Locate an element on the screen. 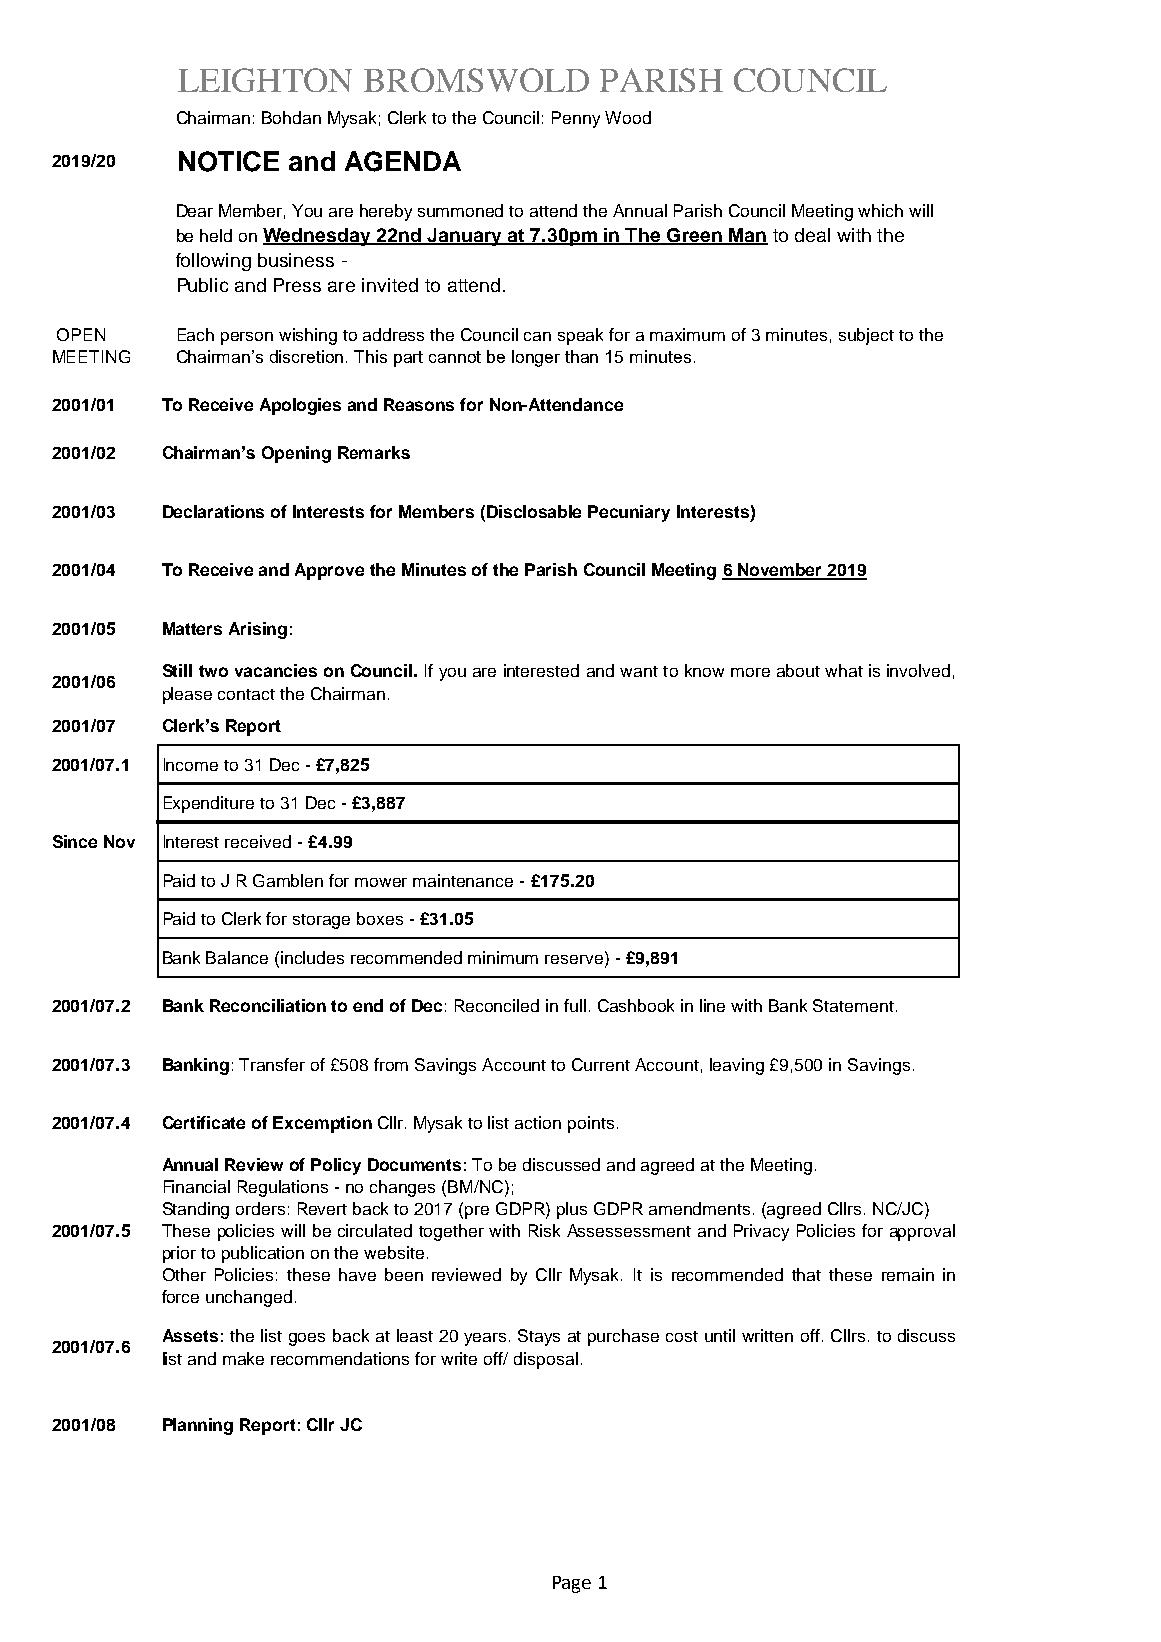  about is located at coordinates (798, 670).
